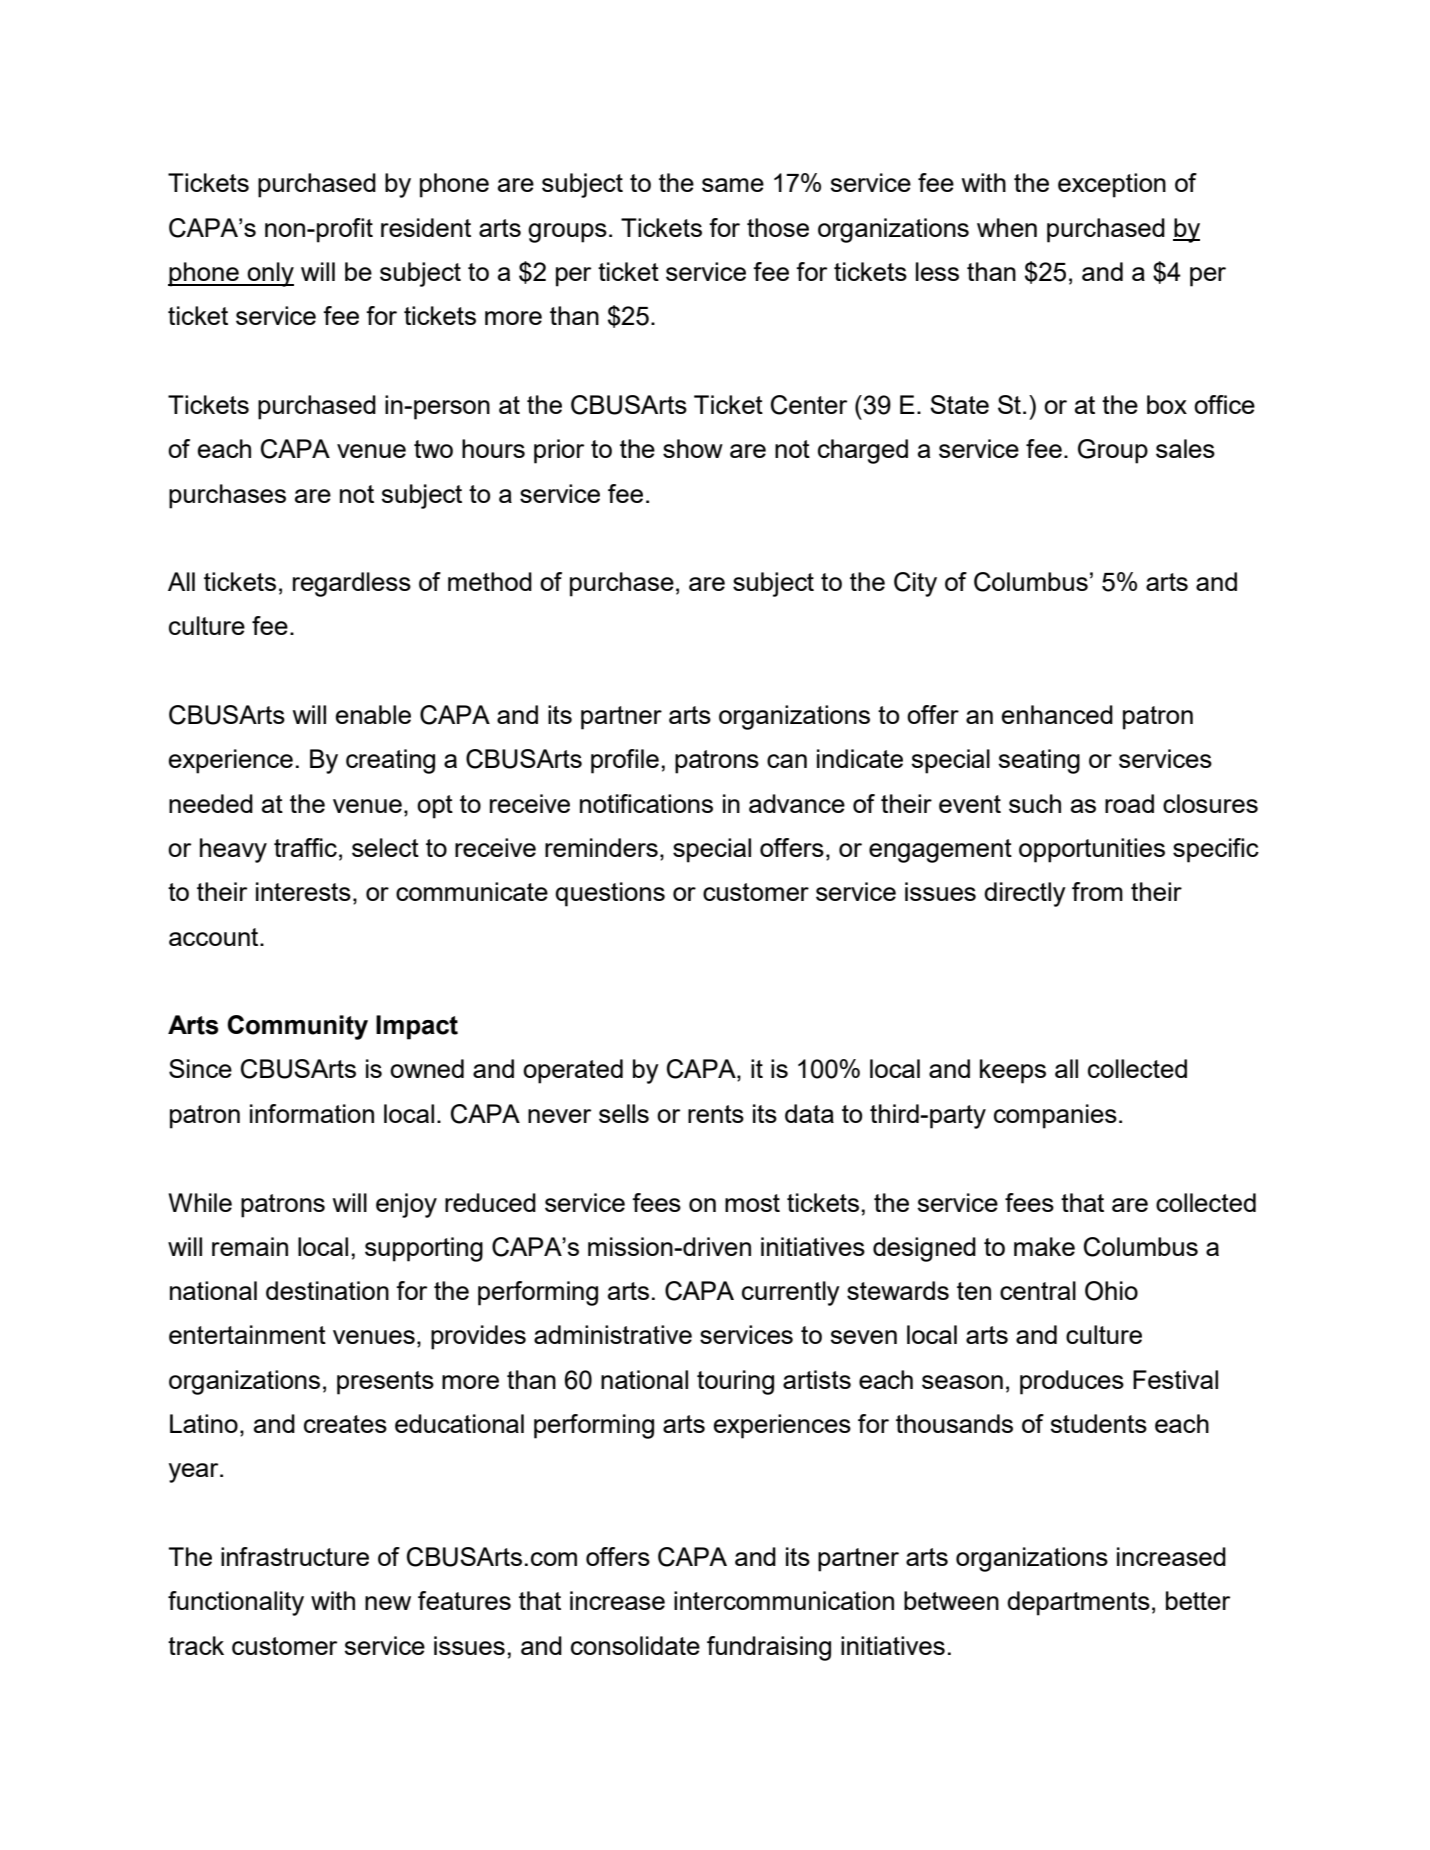  I want to click on Ohio, so click(1111, 1291).
